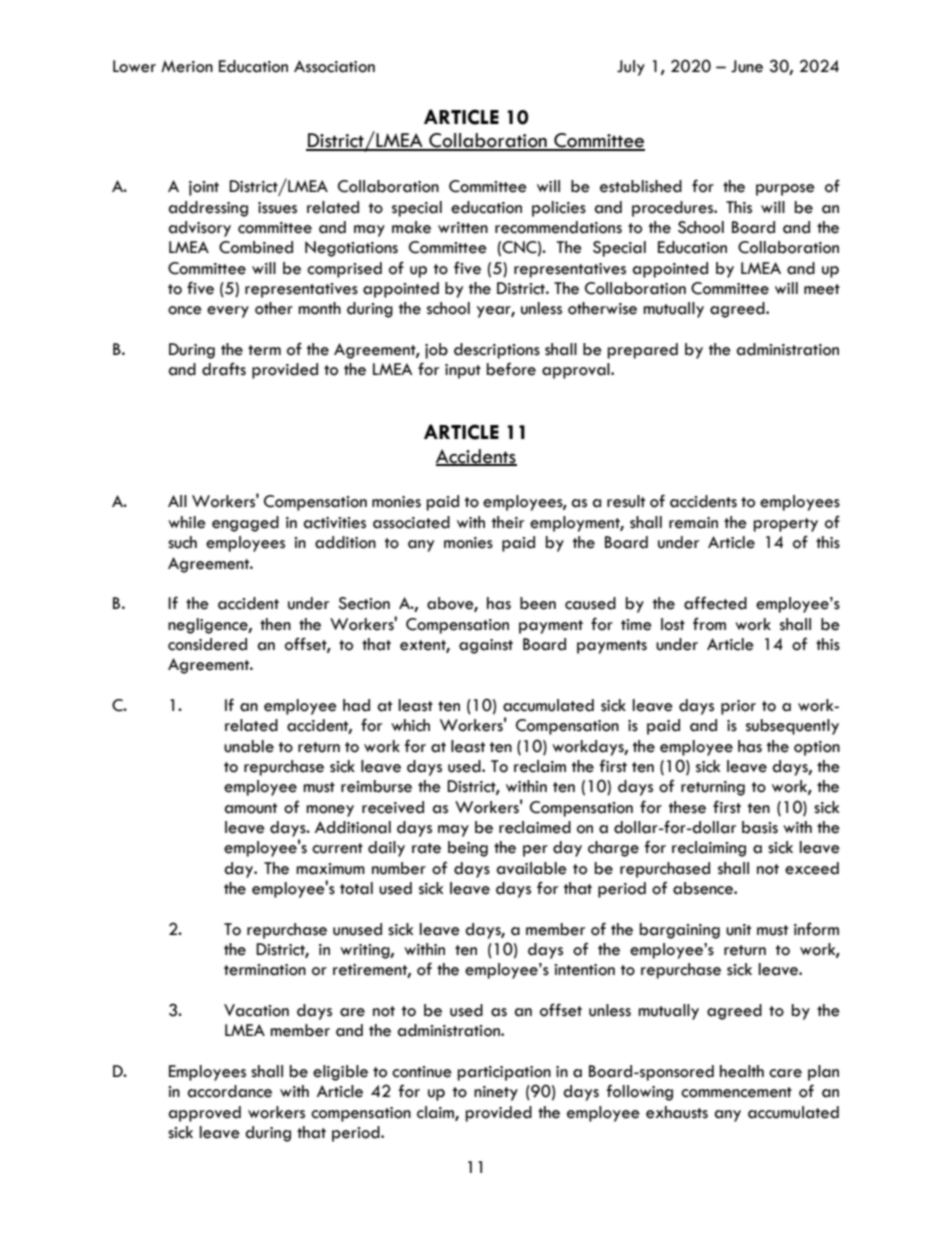  Describe the element at coordinates (182, 542) in the screenshot. I see `such` at that location.
